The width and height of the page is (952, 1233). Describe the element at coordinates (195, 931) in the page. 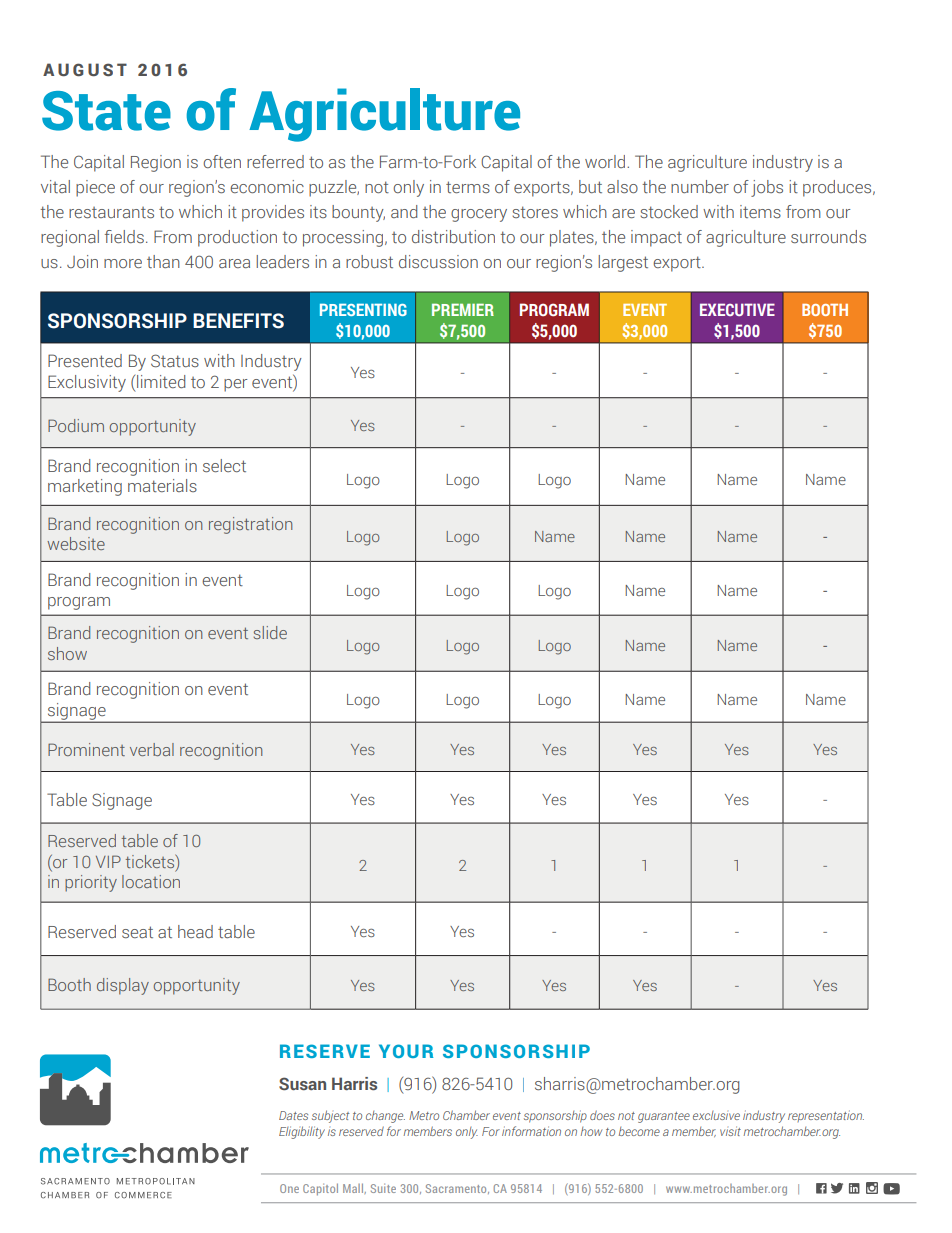

I see `head` at that location.
